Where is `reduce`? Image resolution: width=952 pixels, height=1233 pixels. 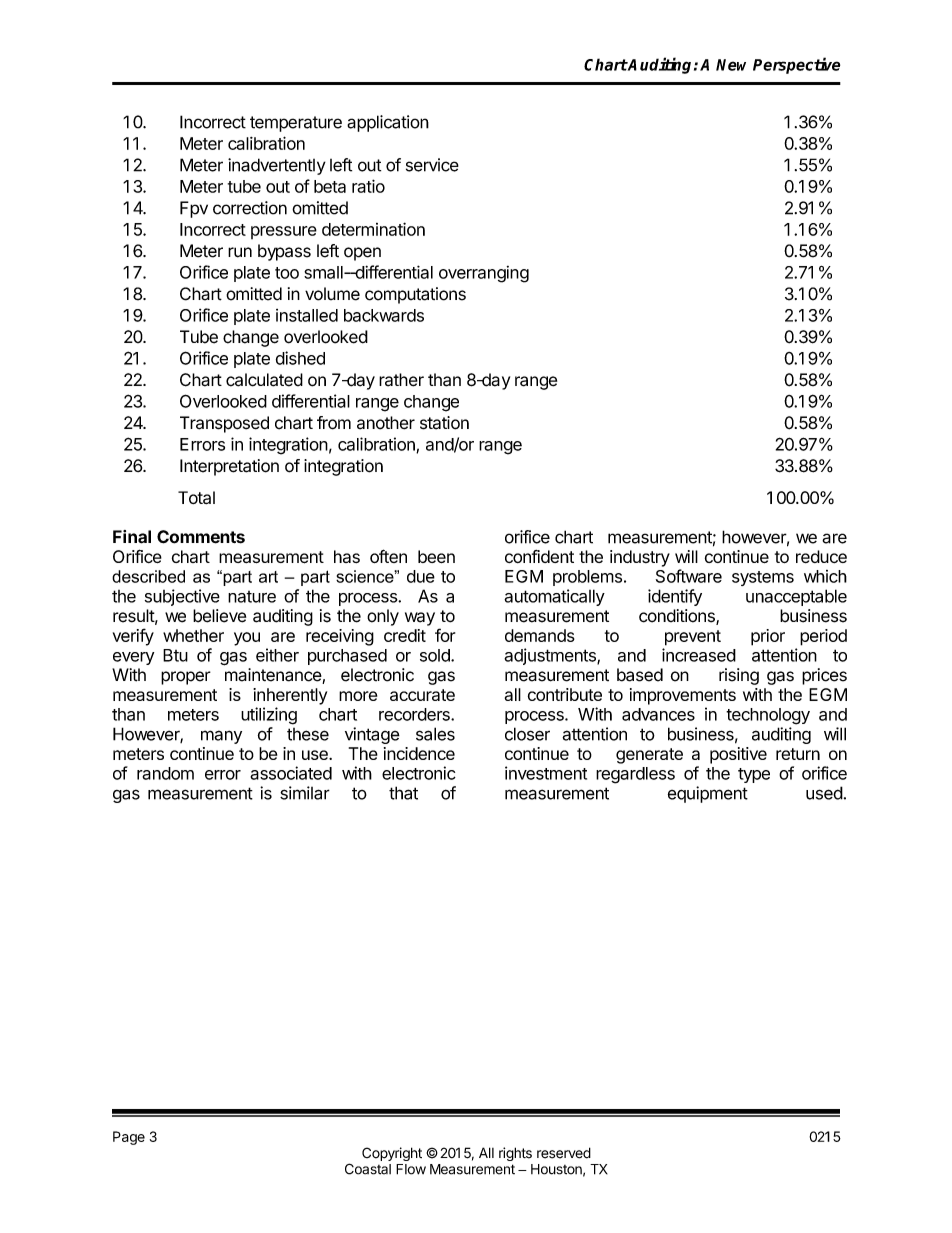 reduce is located at coordinates (821, 556).
